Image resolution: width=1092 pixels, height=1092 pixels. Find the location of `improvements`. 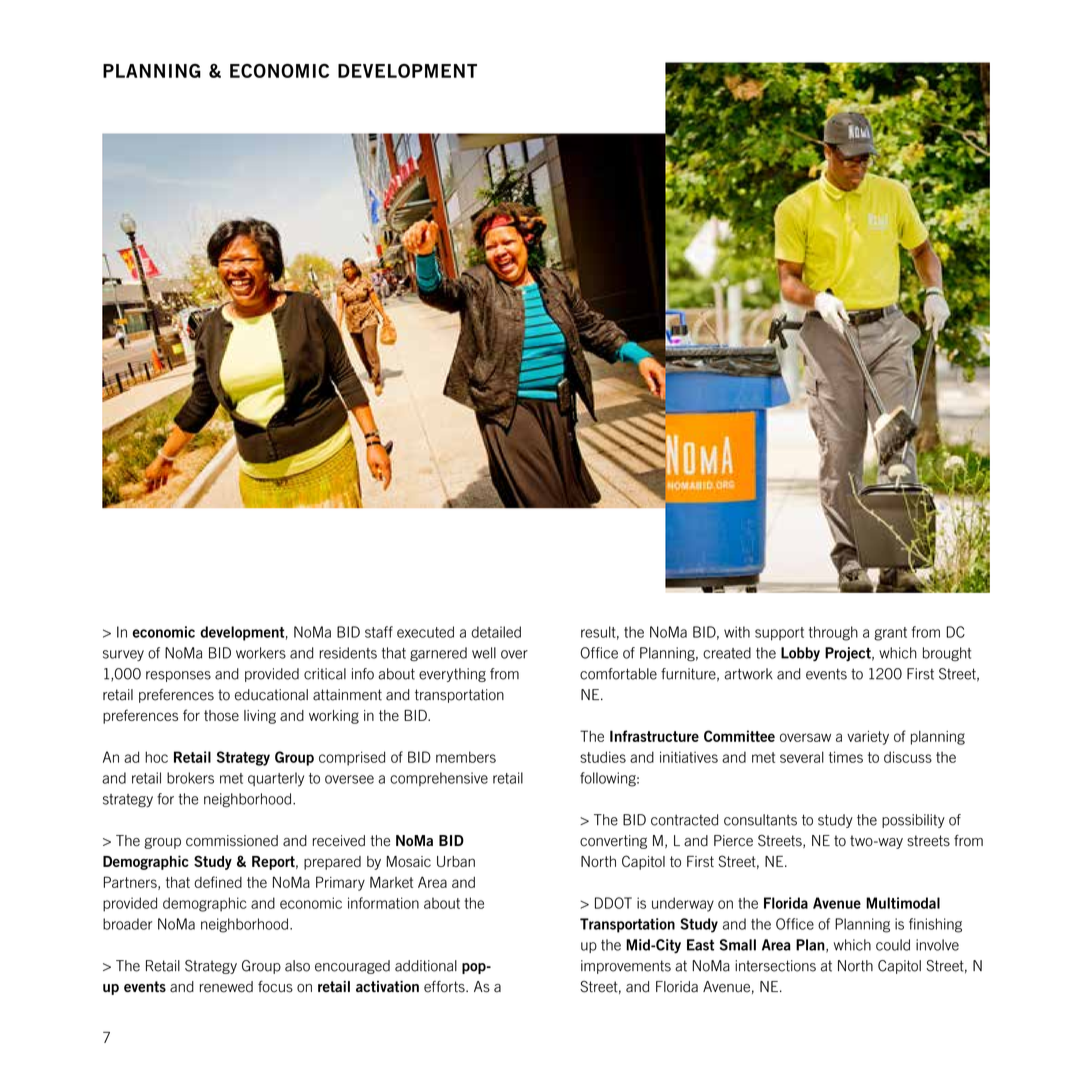

improvements is located at coordinates (626, 967).
